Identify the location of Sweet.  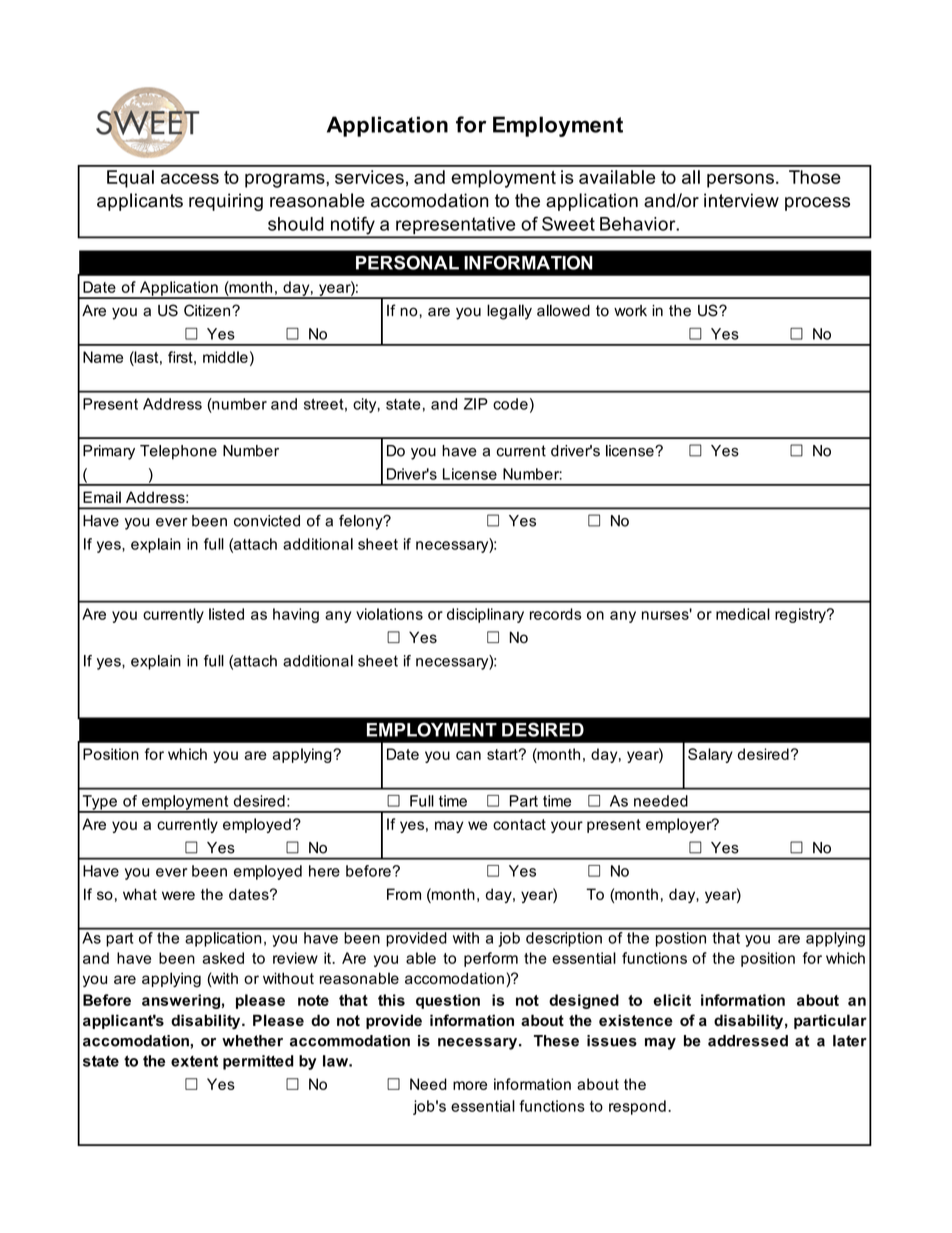
(568, 223).
